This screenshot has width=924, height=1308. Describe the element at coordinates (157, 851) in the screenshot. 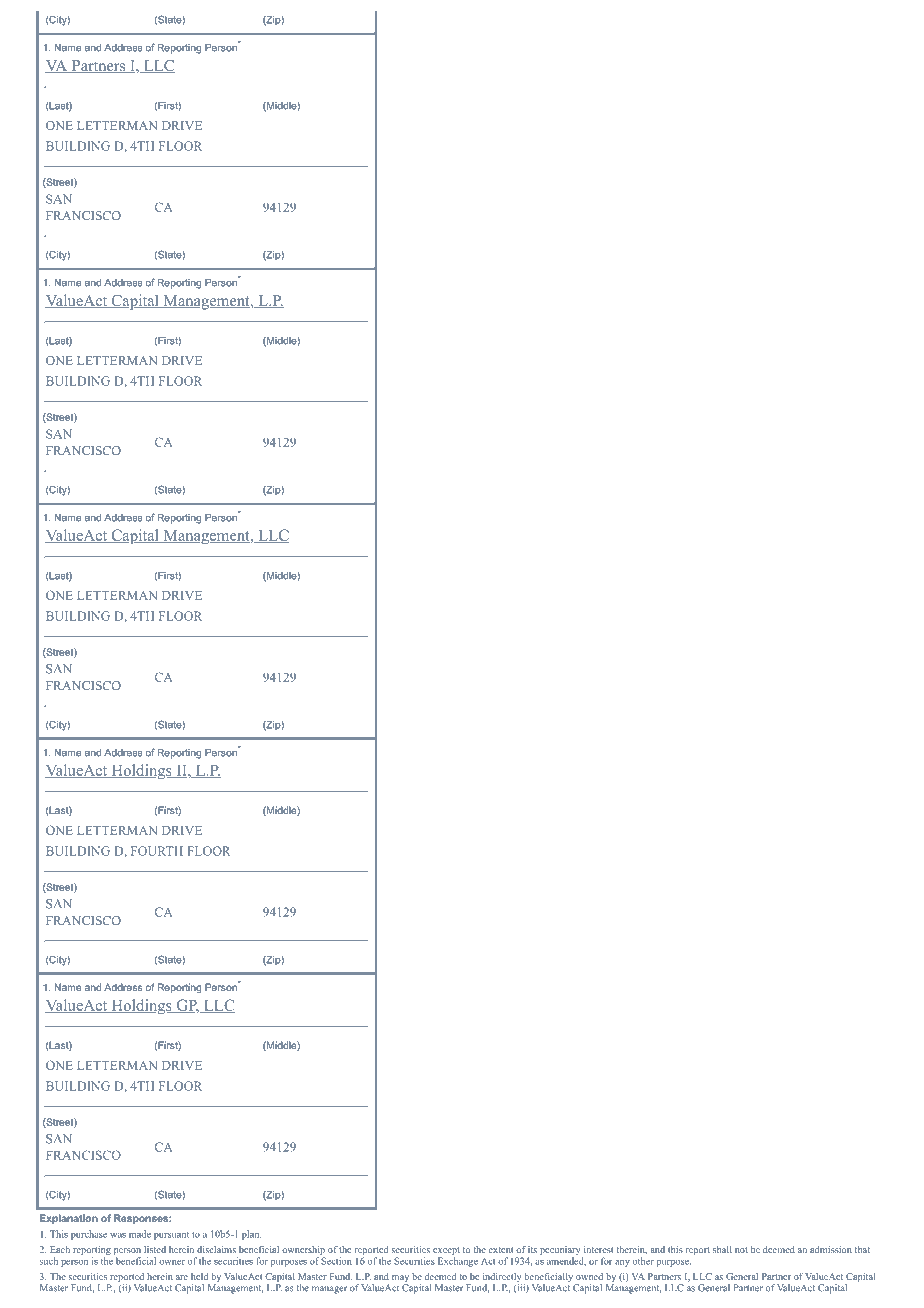

I see `FOURTH` at that location.
